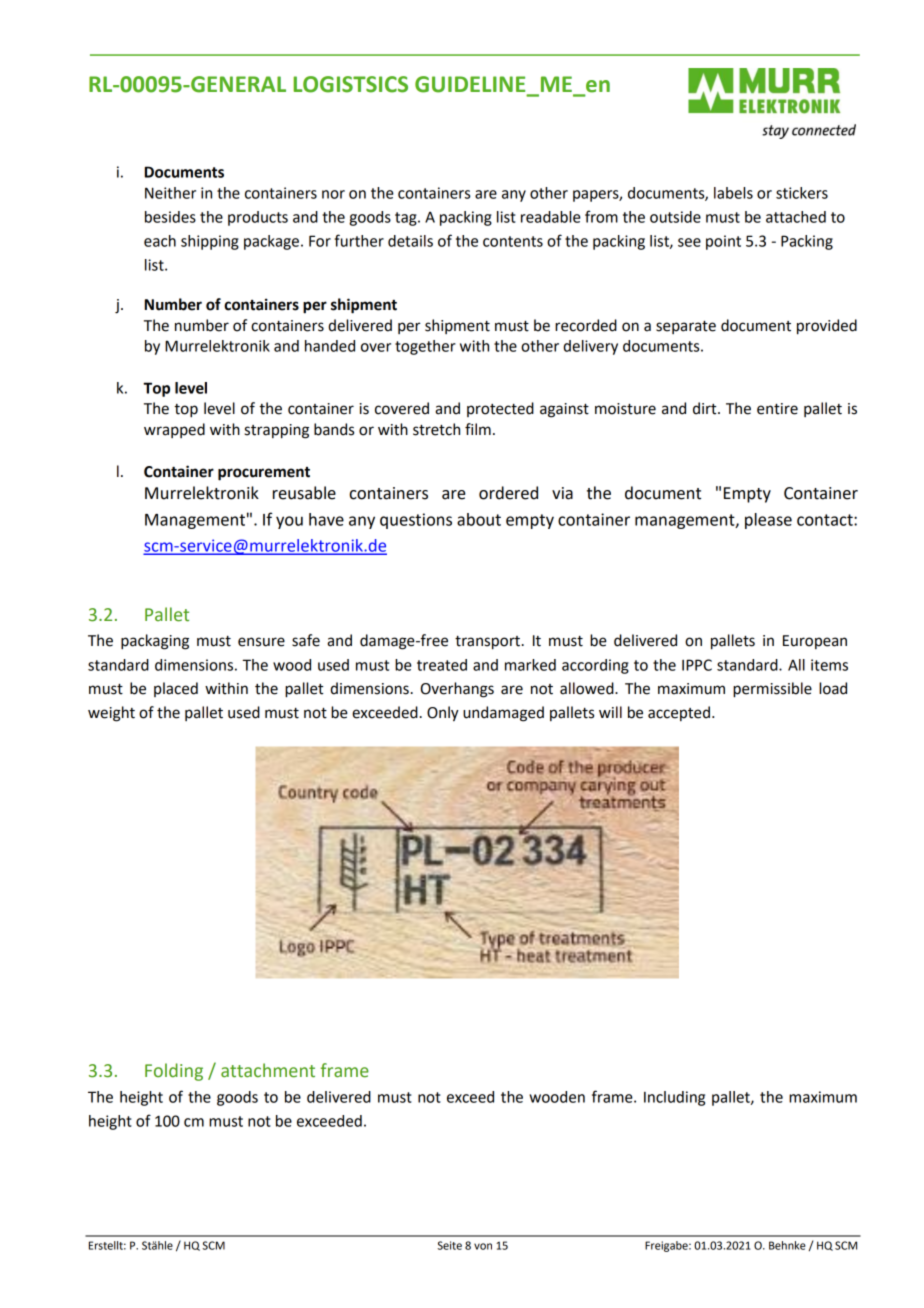 The height and width of the image is (1308, 924). What do you see at coordinates (111, 714) in the image?
I see `weight` at bounding box center [111, 714].
